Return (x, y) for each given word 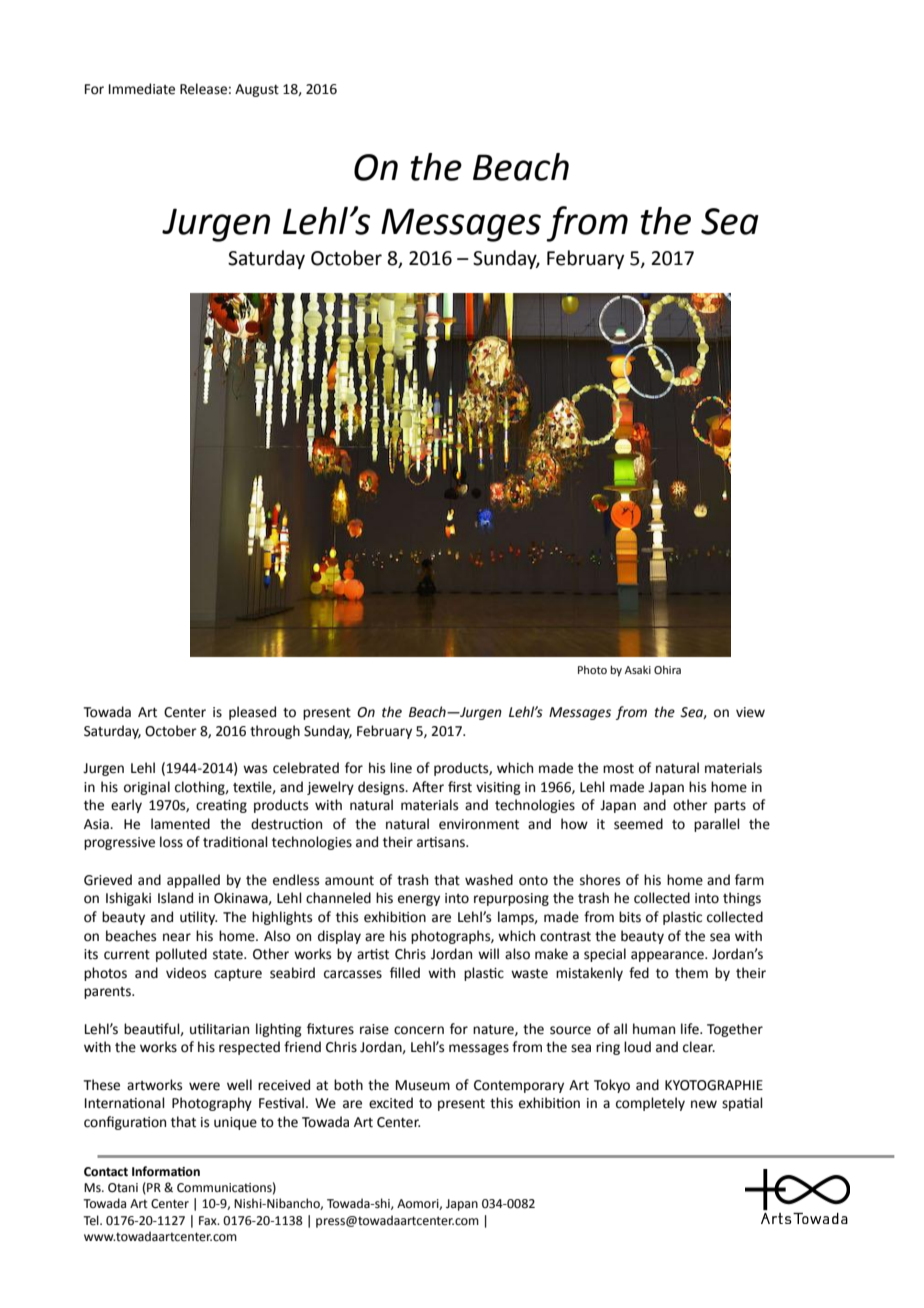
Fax (209, 1221)
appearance (668, 956)
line (401, 768)
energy (419, 900)
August (257, 90)
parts (730, 807)
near (177, 937)
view (750, 712)
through (275, 732)
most (618, 769)
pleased (252, 713)
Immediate (142, 89)
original (147, 788)
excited (391, 1103)
